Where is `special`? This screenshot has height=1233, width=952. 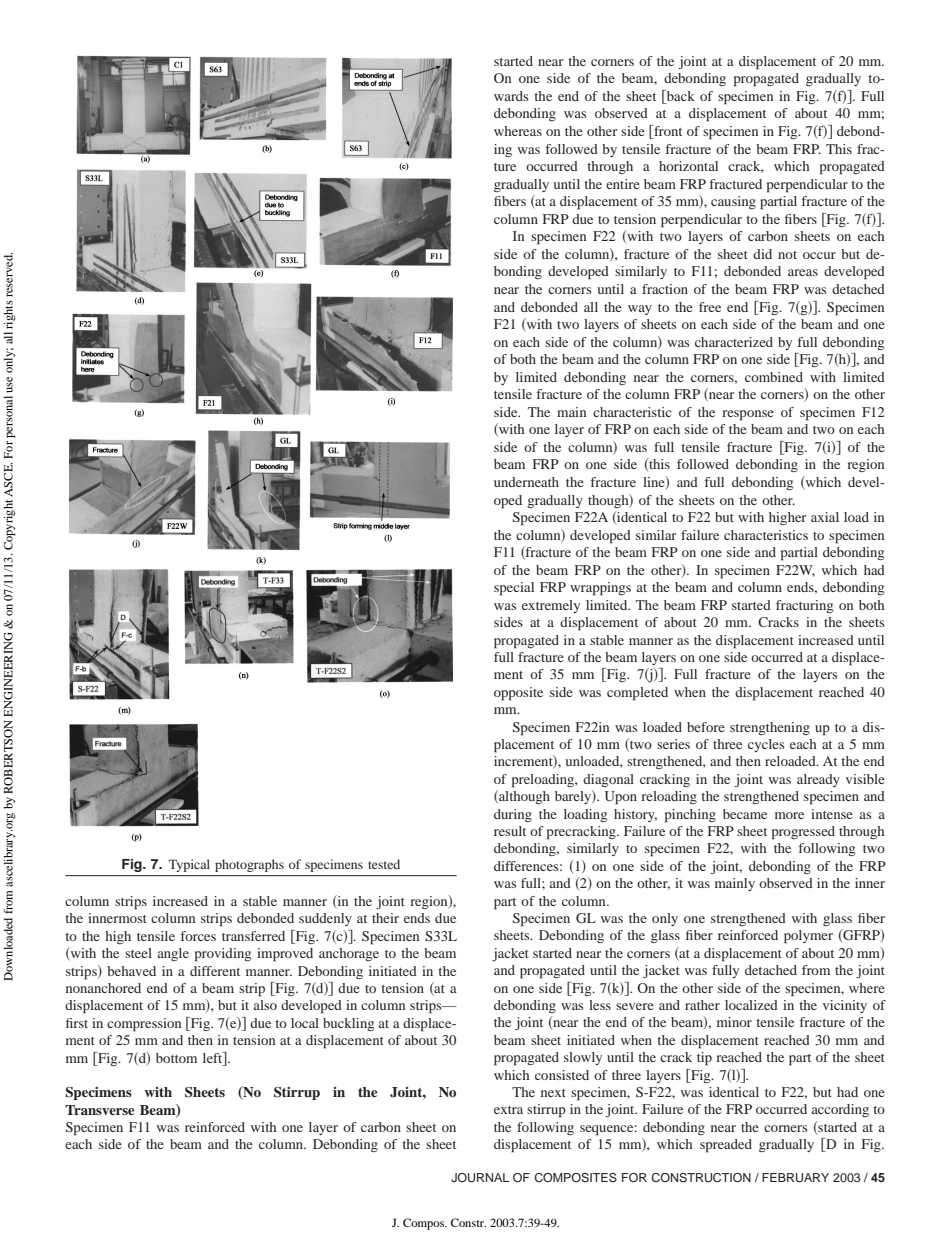
special is located at coordinates (514, 589).
